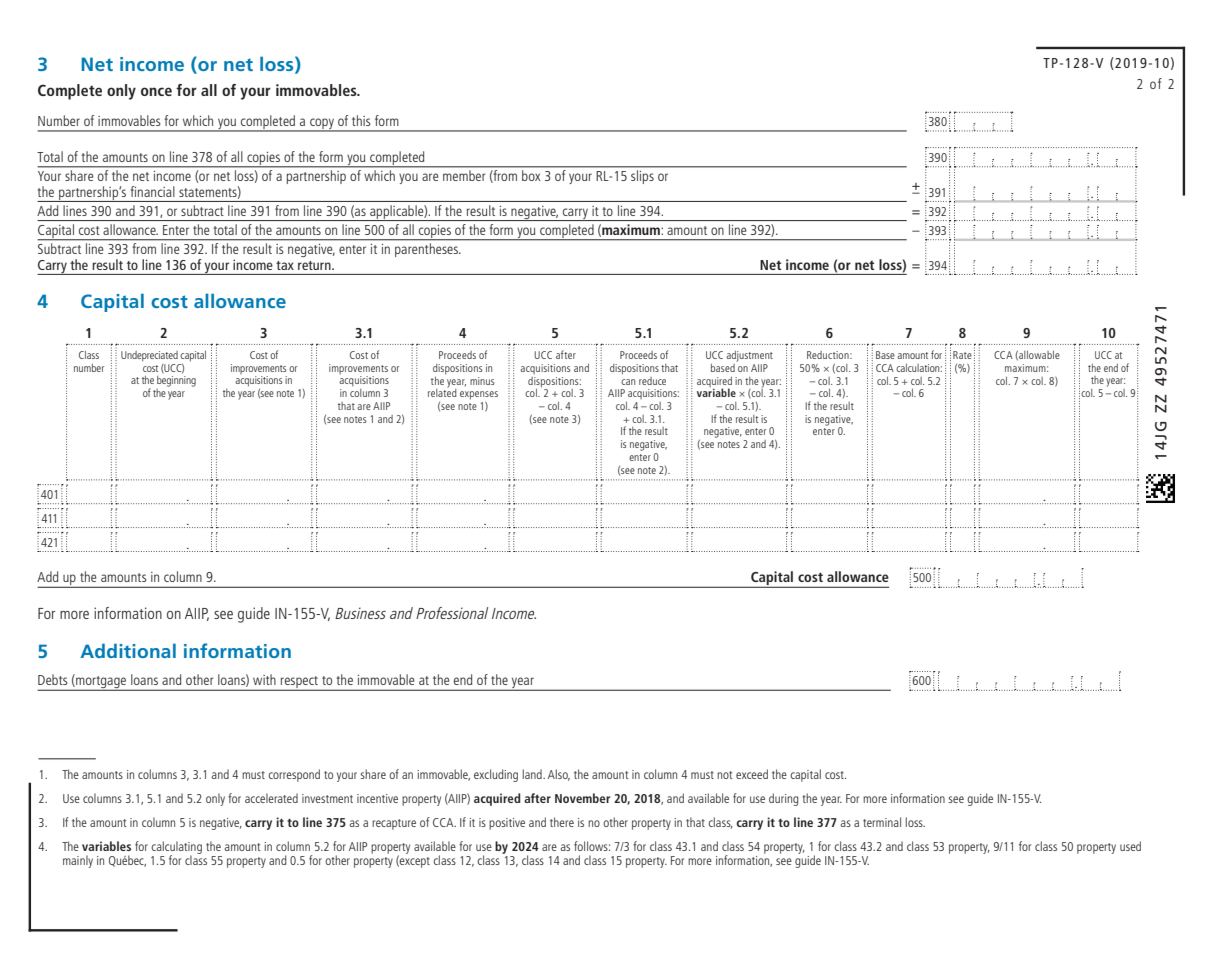 The height and width of the image is (959, 1232). Describe the element at coordinates (882, 822) in the image. I see `terminal` at that location.
